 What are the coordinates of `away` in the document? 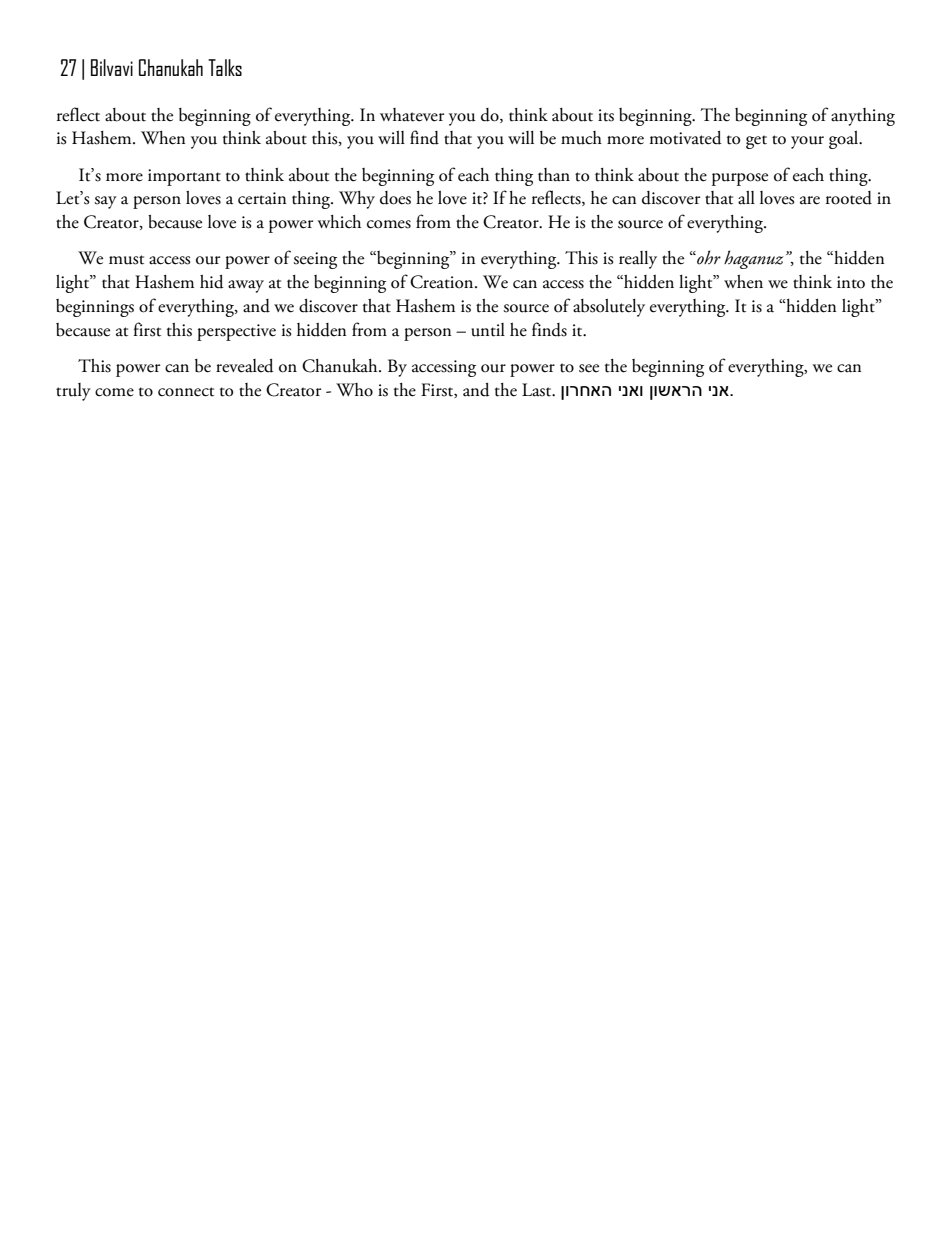 It's located at (246, 286).
